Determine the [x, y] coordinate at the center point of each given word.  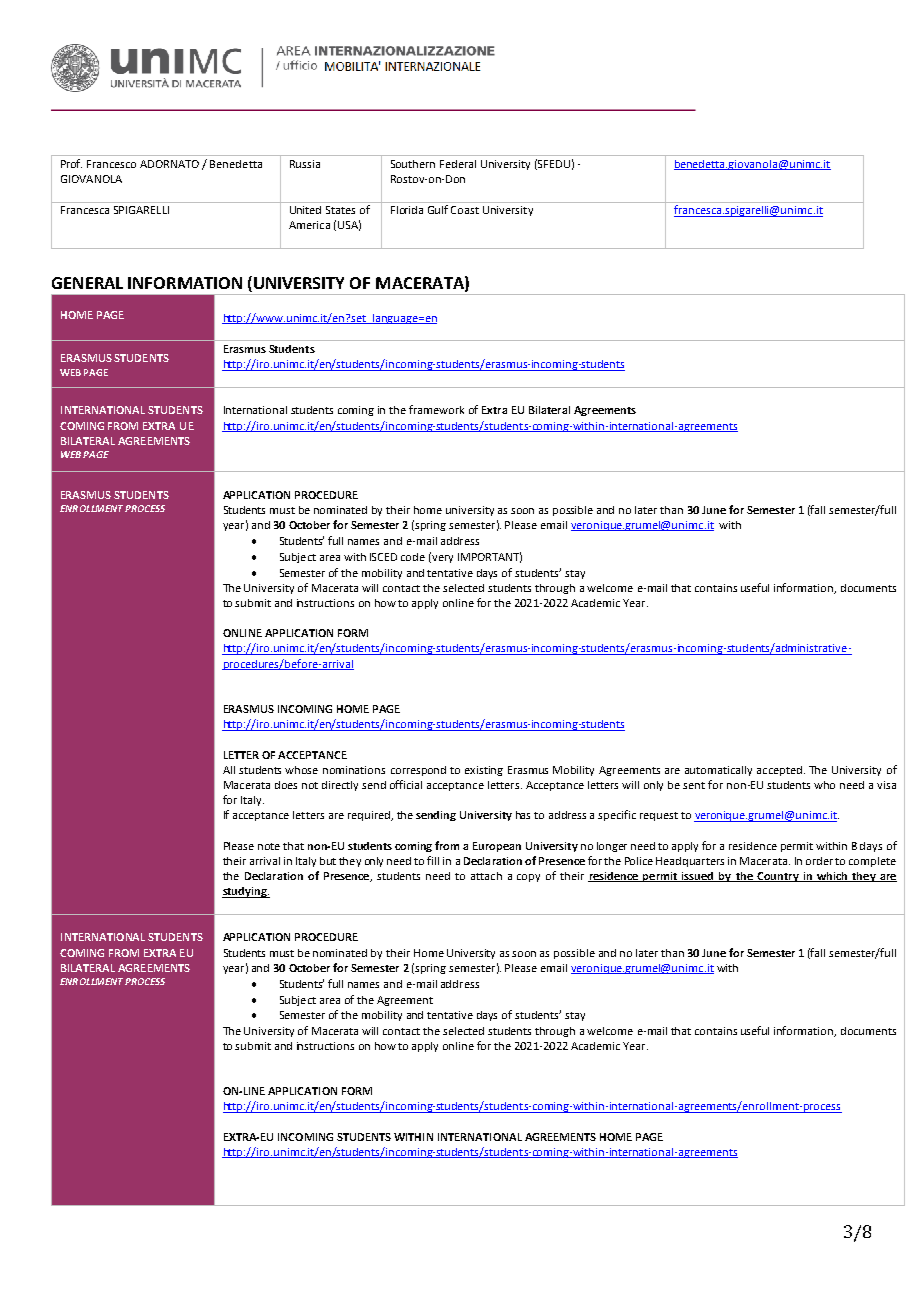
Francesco [111, 164]
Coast [465, 210]
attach [486, 876]
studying [245, 892]
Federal [458, 164]
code [413, 557]
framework [436, 409]
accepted [779, 771]
